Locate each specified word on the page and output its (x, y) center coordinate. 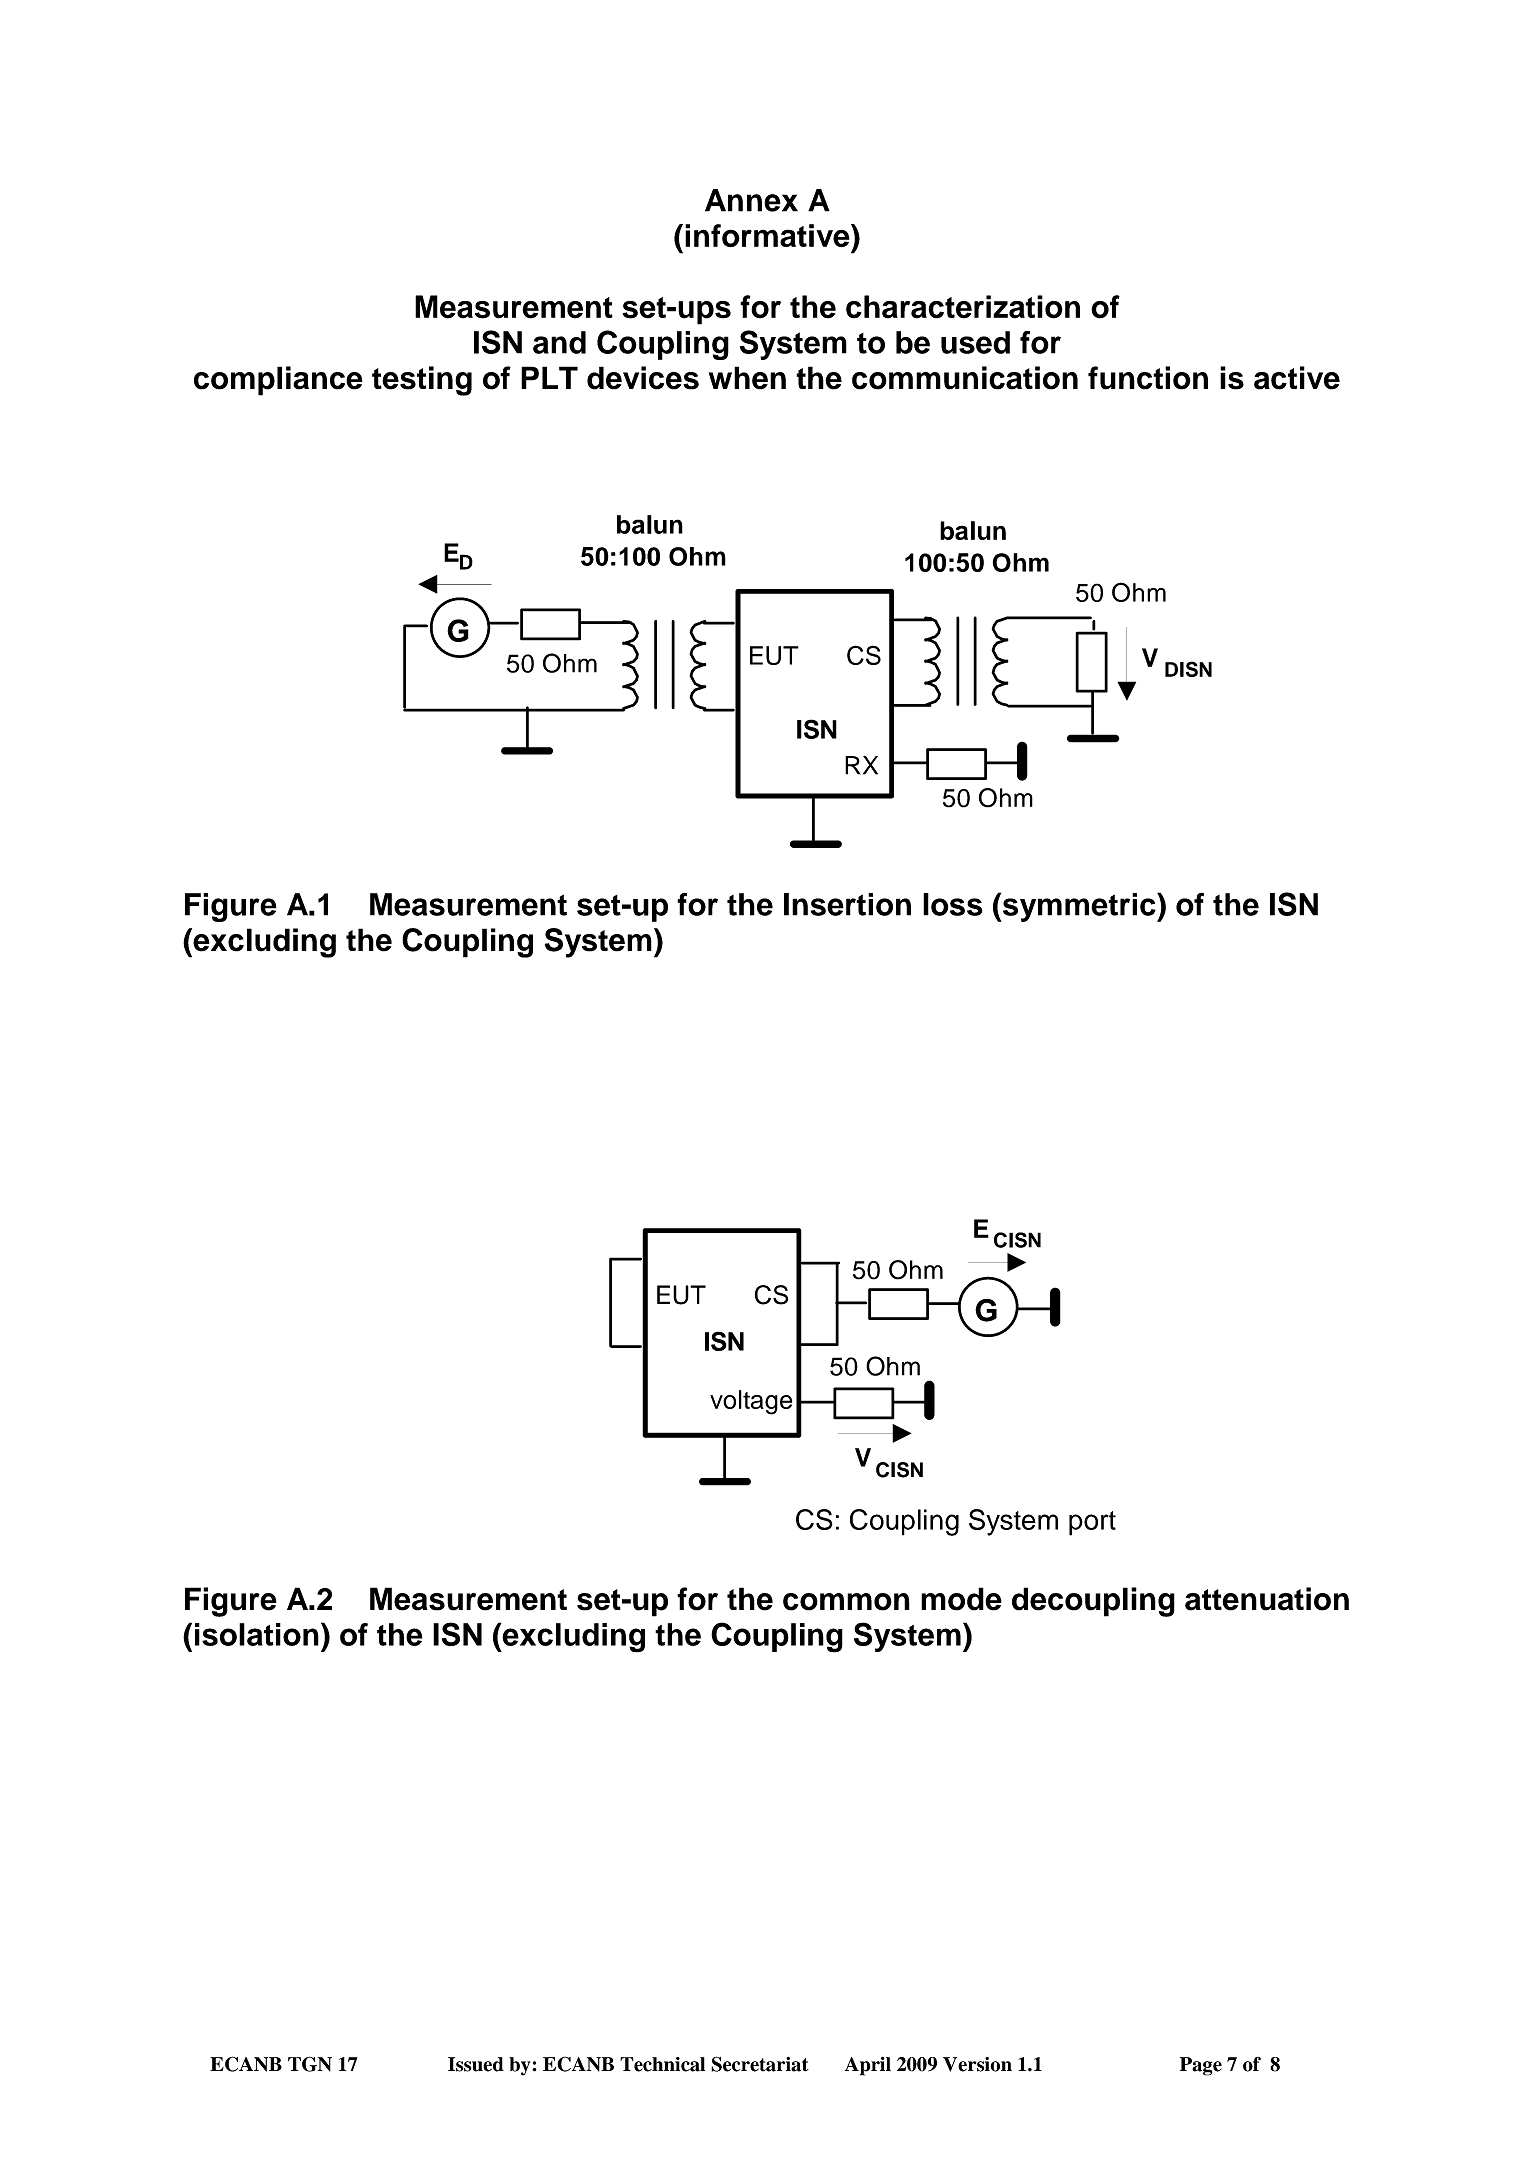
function (1148, 378)
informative (768, 235)
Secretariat (760, 2064)
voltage (751, 1402)
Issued (476, 2064)
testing (422, 381)
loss (953, 904)
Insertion (847, 904)
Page (1201, 2066)
